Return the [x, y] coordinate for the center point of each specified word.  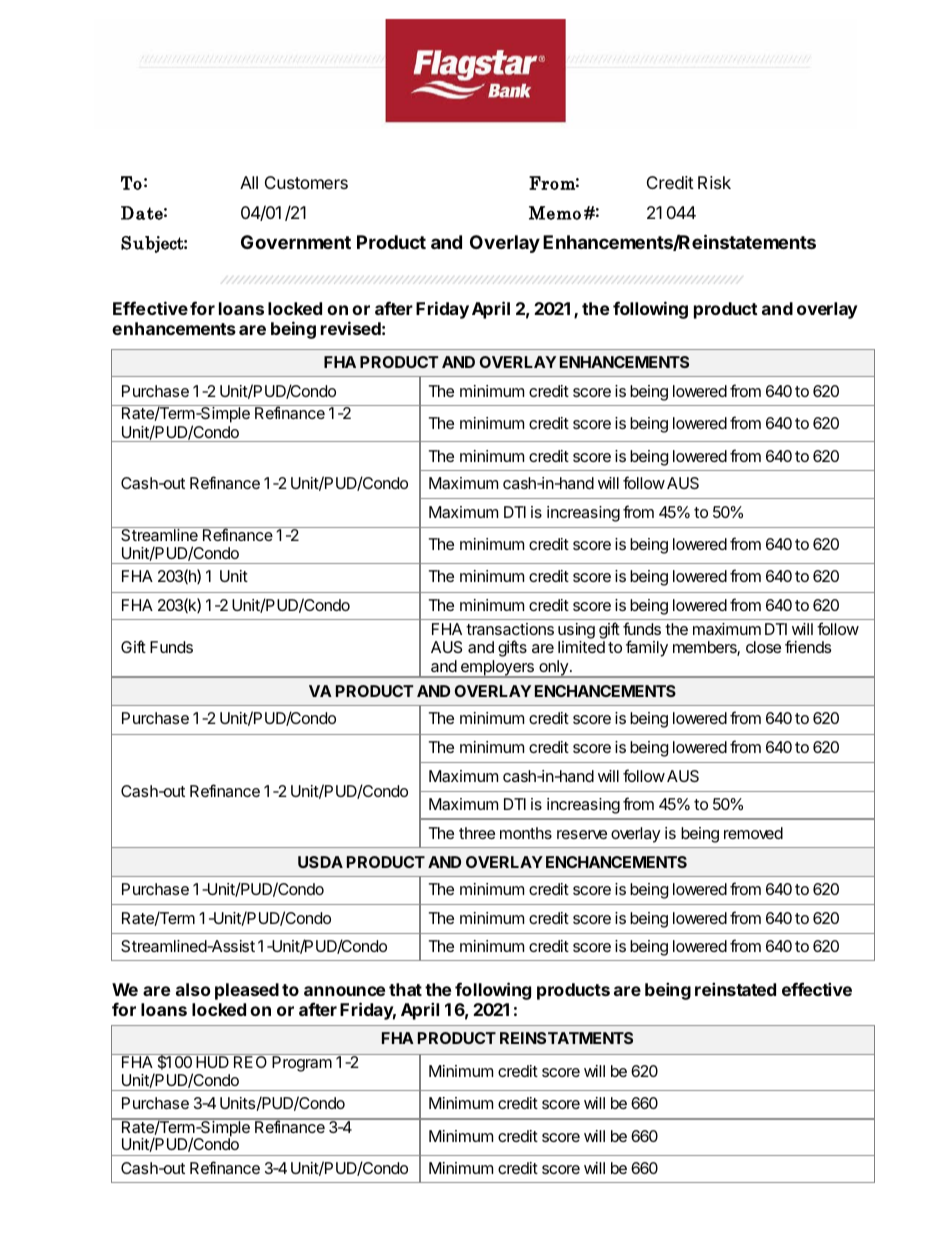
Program [302, 1064]
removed [753, 833]
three [477, 833]
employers [497, 669]
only [553, 669]
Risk [714, 182]
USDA [320, 862]
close [763, 647]
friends [808, 646]
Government [296, 242]
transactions [510, 629]
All [249, 182]
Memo [555, 213]
